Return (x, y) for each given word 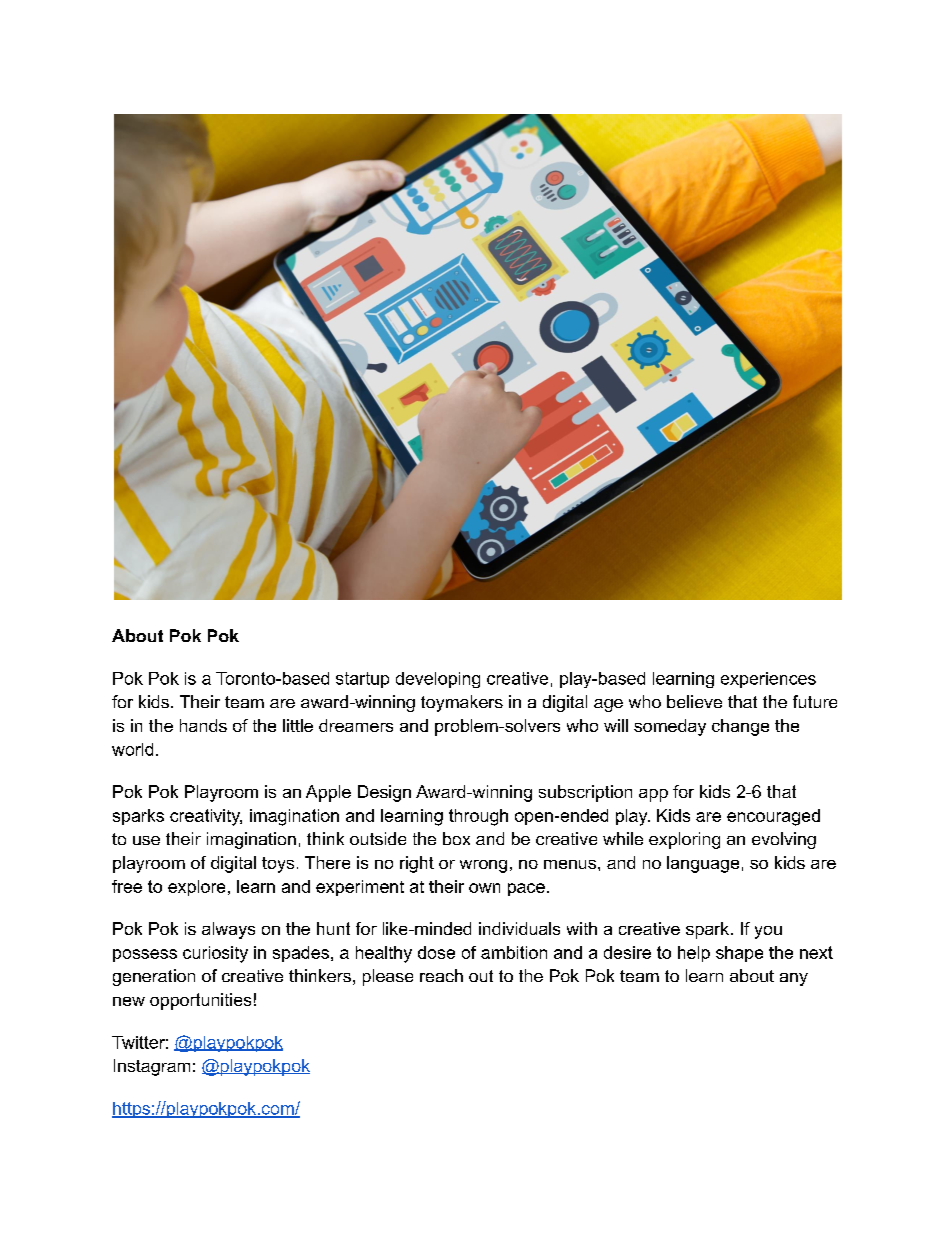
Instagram (152, 1067)
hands (203, 725)
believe (694, 701)
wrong (483, 866)
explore (196, 888)
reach (441, 975)
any (794, 979)
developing (438, 680)
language (703, 864)
